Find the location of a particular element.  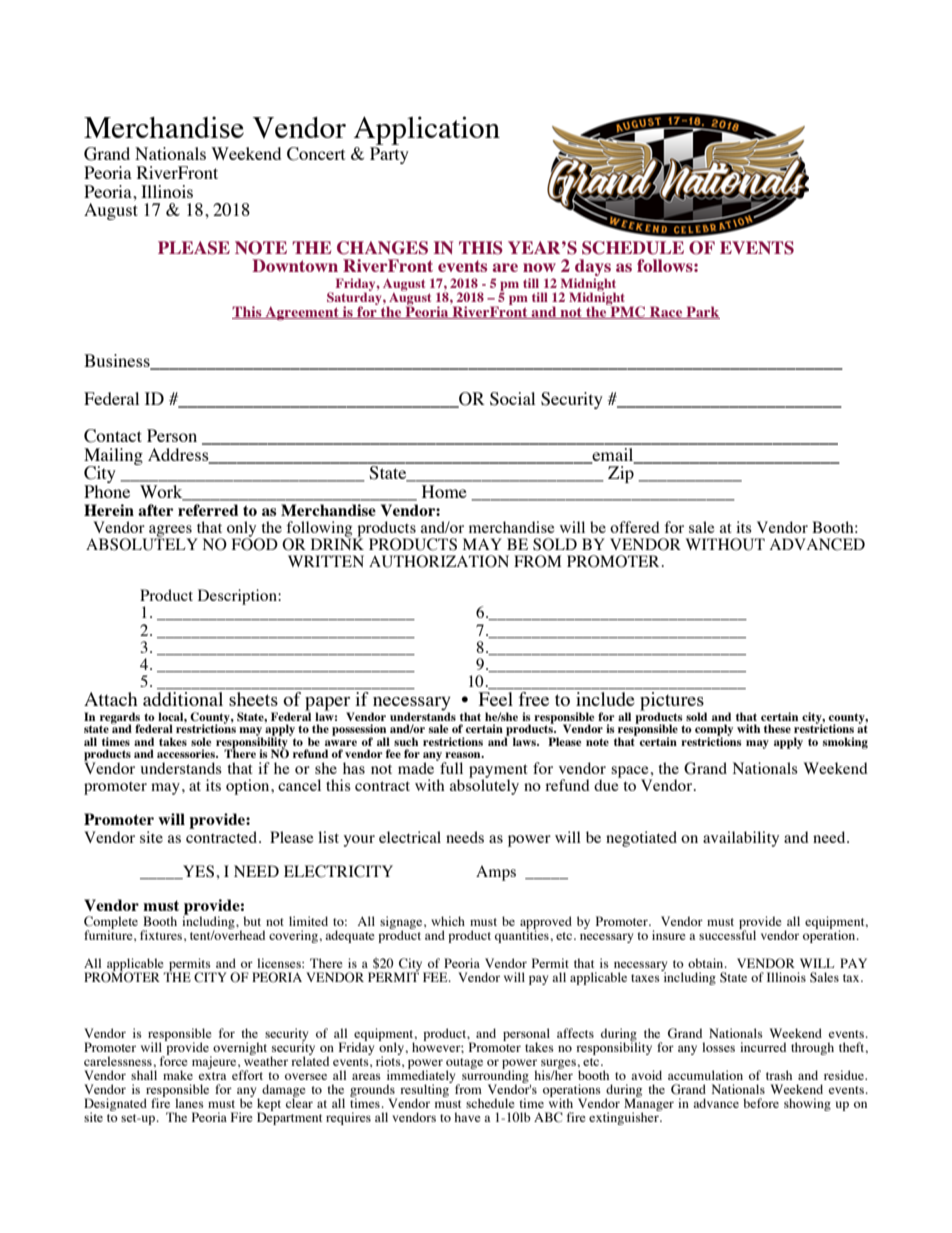

but is located at coordinates (252, 921).
